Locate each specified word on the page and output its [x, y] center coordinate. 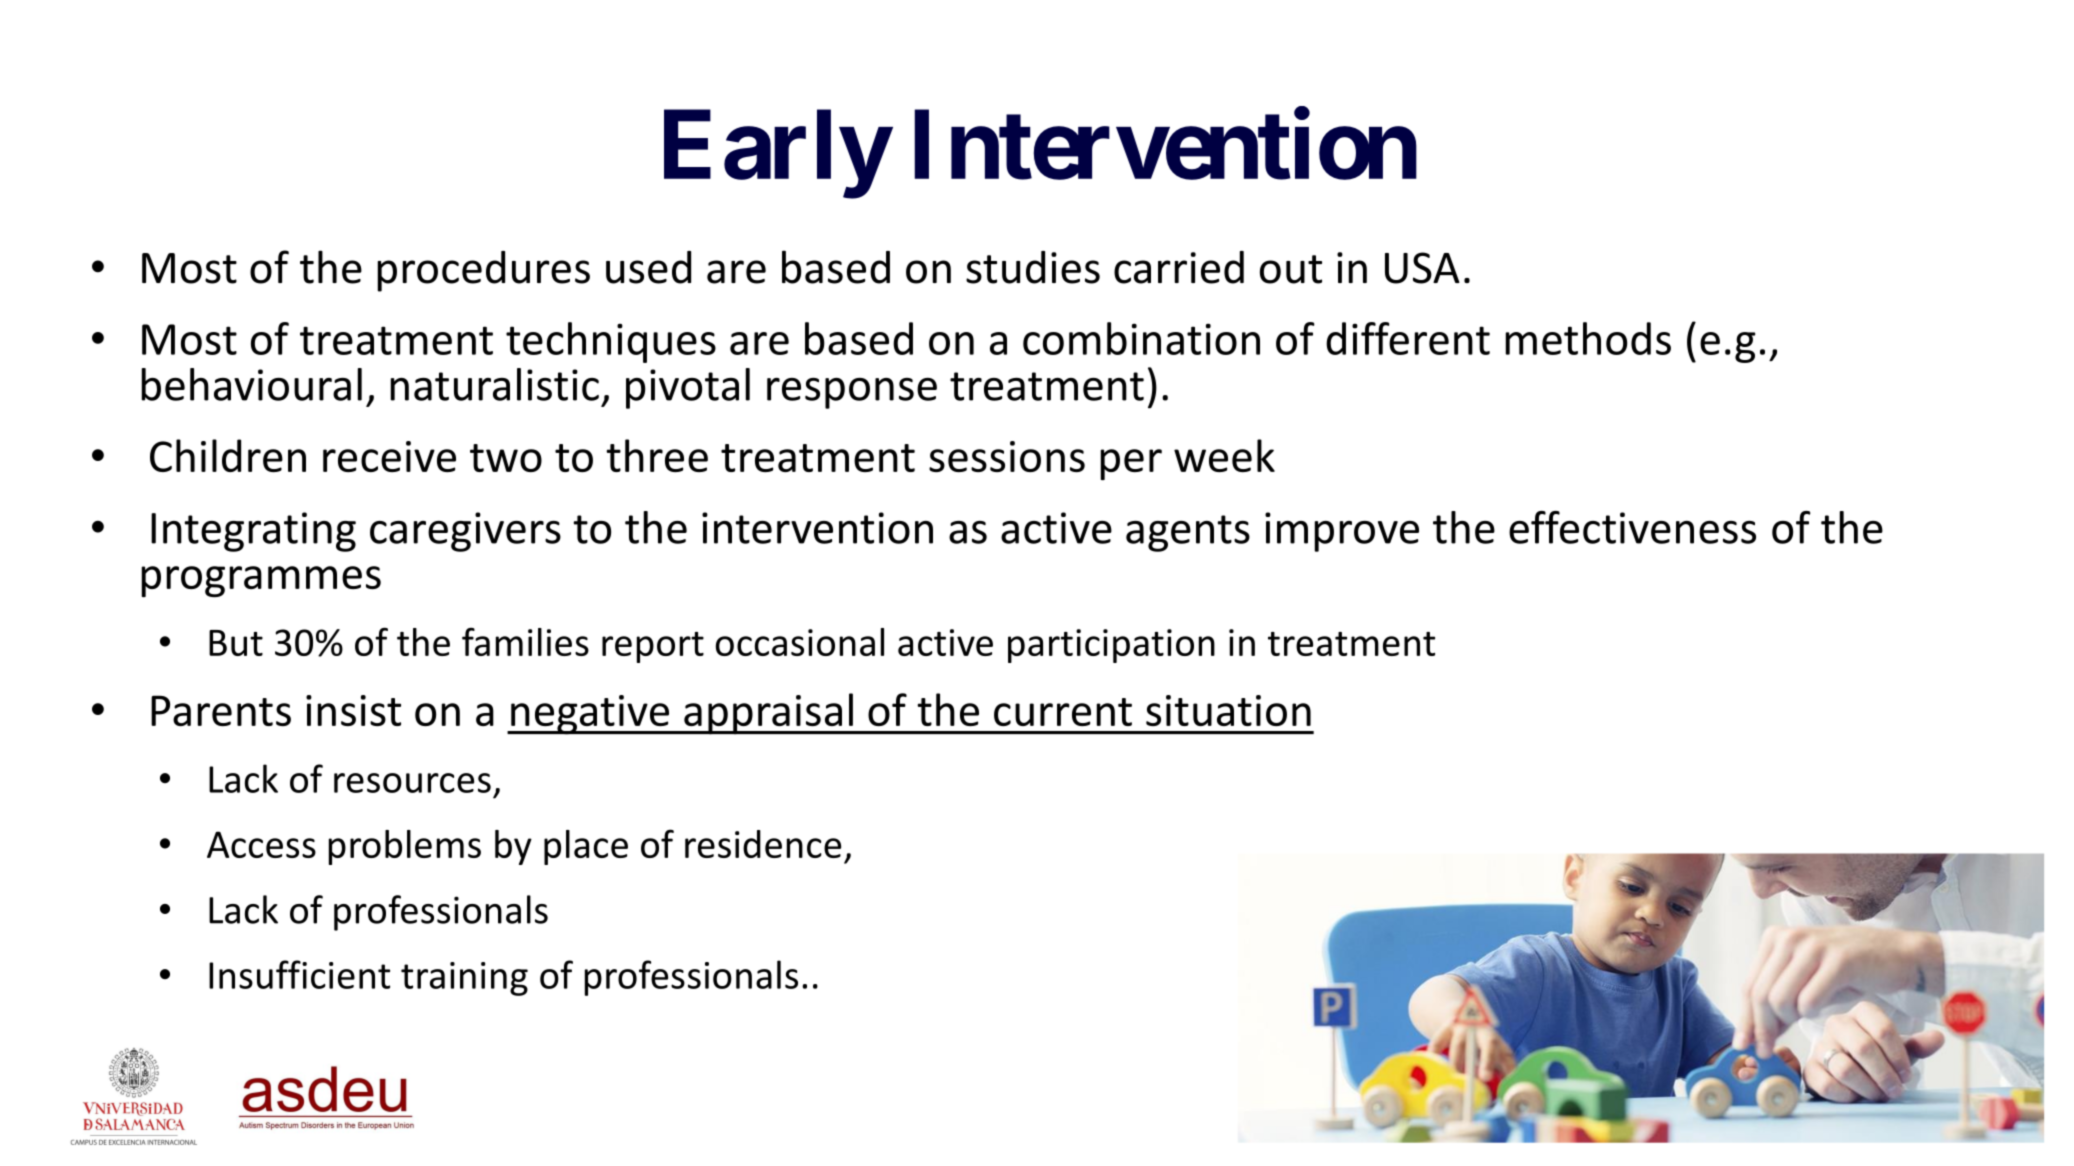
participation [1111, 646]
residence [763, 844]
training [464, 979]
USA [1422, 268]
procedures [483, 271]
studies [1033, 267]
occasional [800, 642]
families [525, 641]
